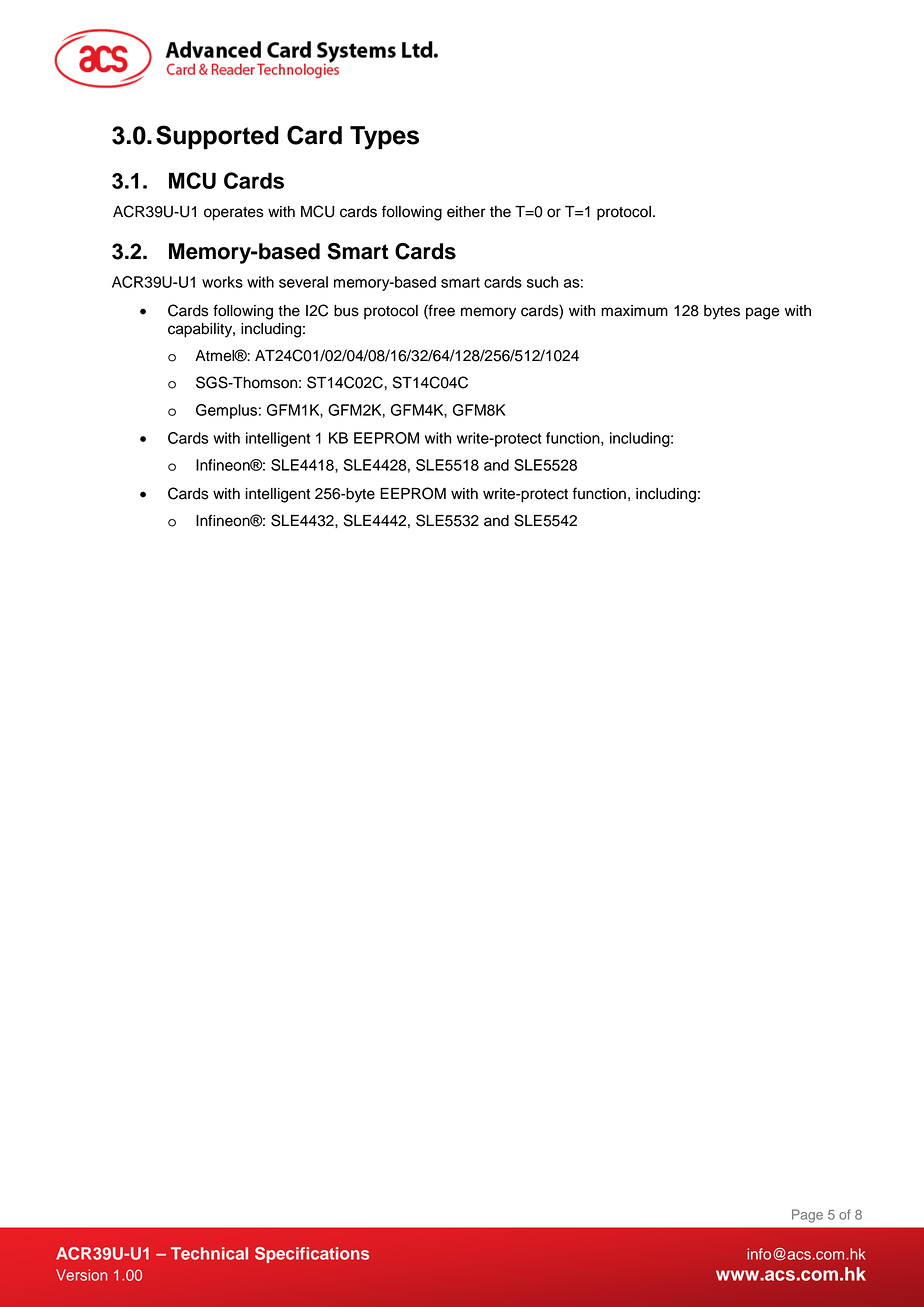 The image size is (924, 1307). What do you see at coordinates (234, 214) in the screenshot?
I see `operates` at bounding box center [234, 214].
